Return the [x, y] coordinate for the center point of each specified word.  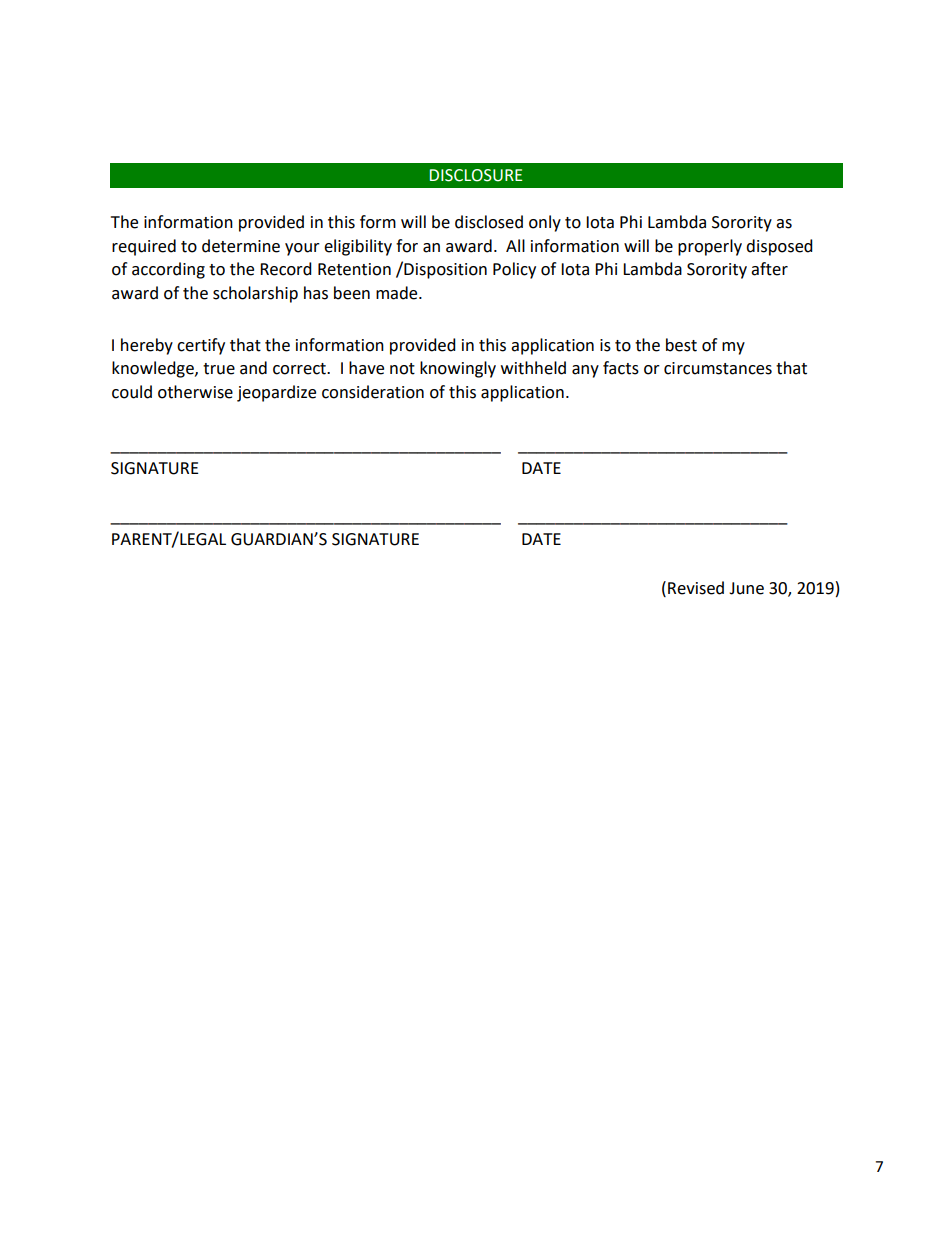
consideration [373, 392]
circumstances [718, 368]
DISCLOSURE [476, 175]
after [769, 269]
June [746, 588]
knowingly [458, 369]
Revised [696, 588]
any [585, 371]
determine [241, 246]
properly [710, 247]
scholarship [255, 294]
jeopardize [276, 393]
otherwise [195, 392]
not [402, 369]
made [398, 293]
